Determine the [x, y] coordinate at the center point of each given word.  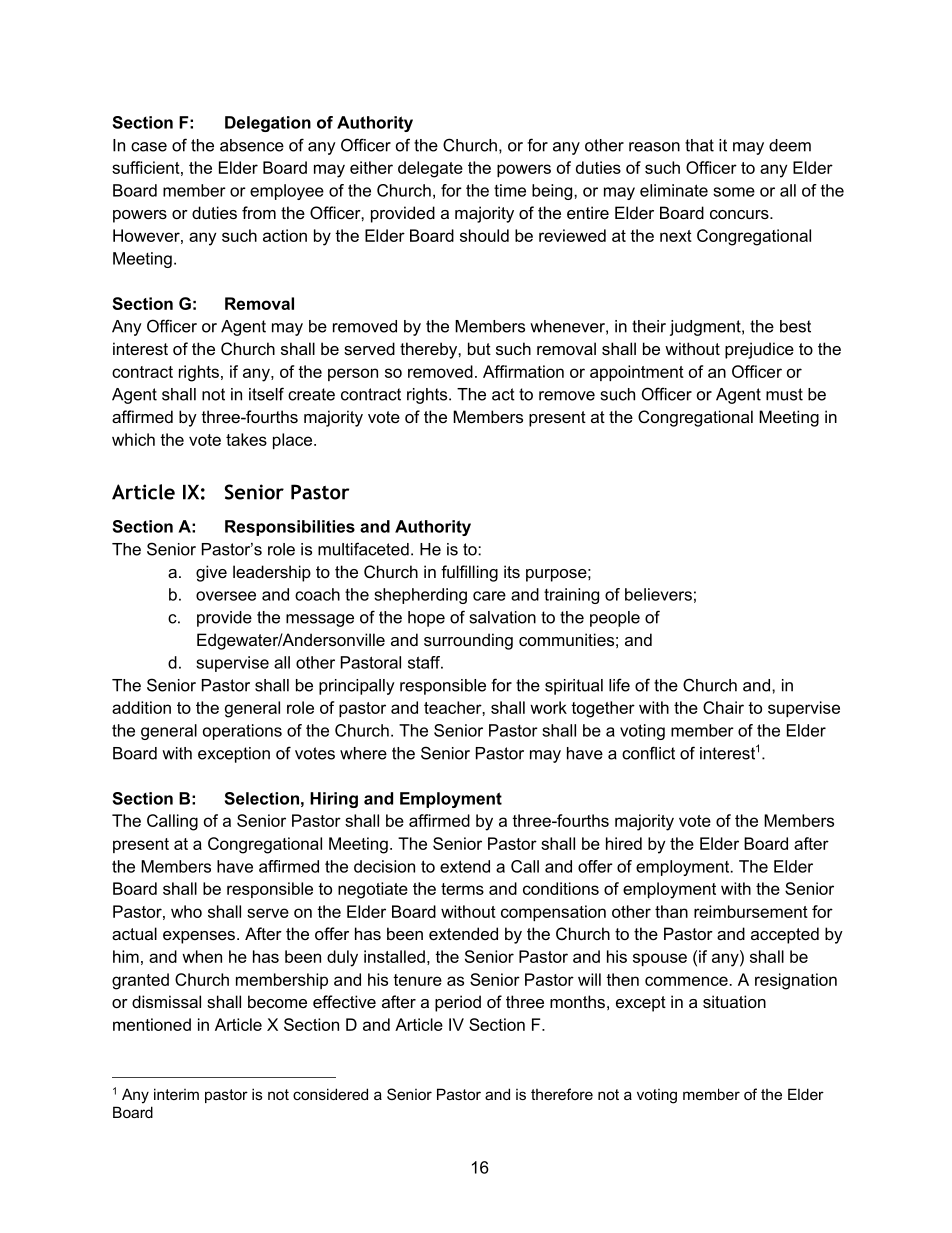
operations [242, 732]
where [363, 753]
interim [176, 1094]
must [784, 394]
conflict [648, 753]
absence [252, 145]
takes [246, 439]
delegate [430, 169]
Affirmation [523, 371]
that [699, 145]
